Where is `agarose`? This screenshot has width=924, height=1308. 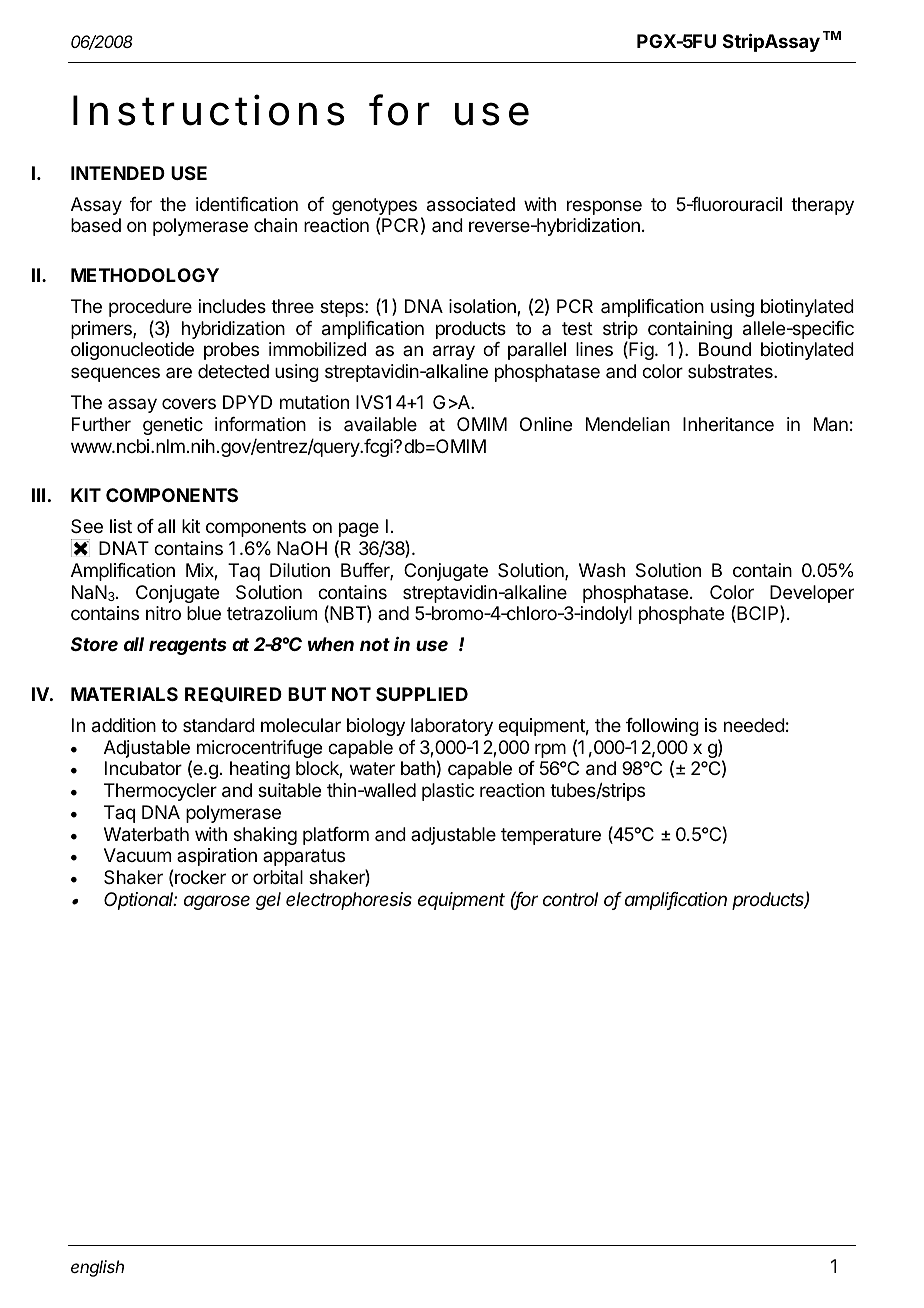
agarose is located at coordinates (217, 902).
